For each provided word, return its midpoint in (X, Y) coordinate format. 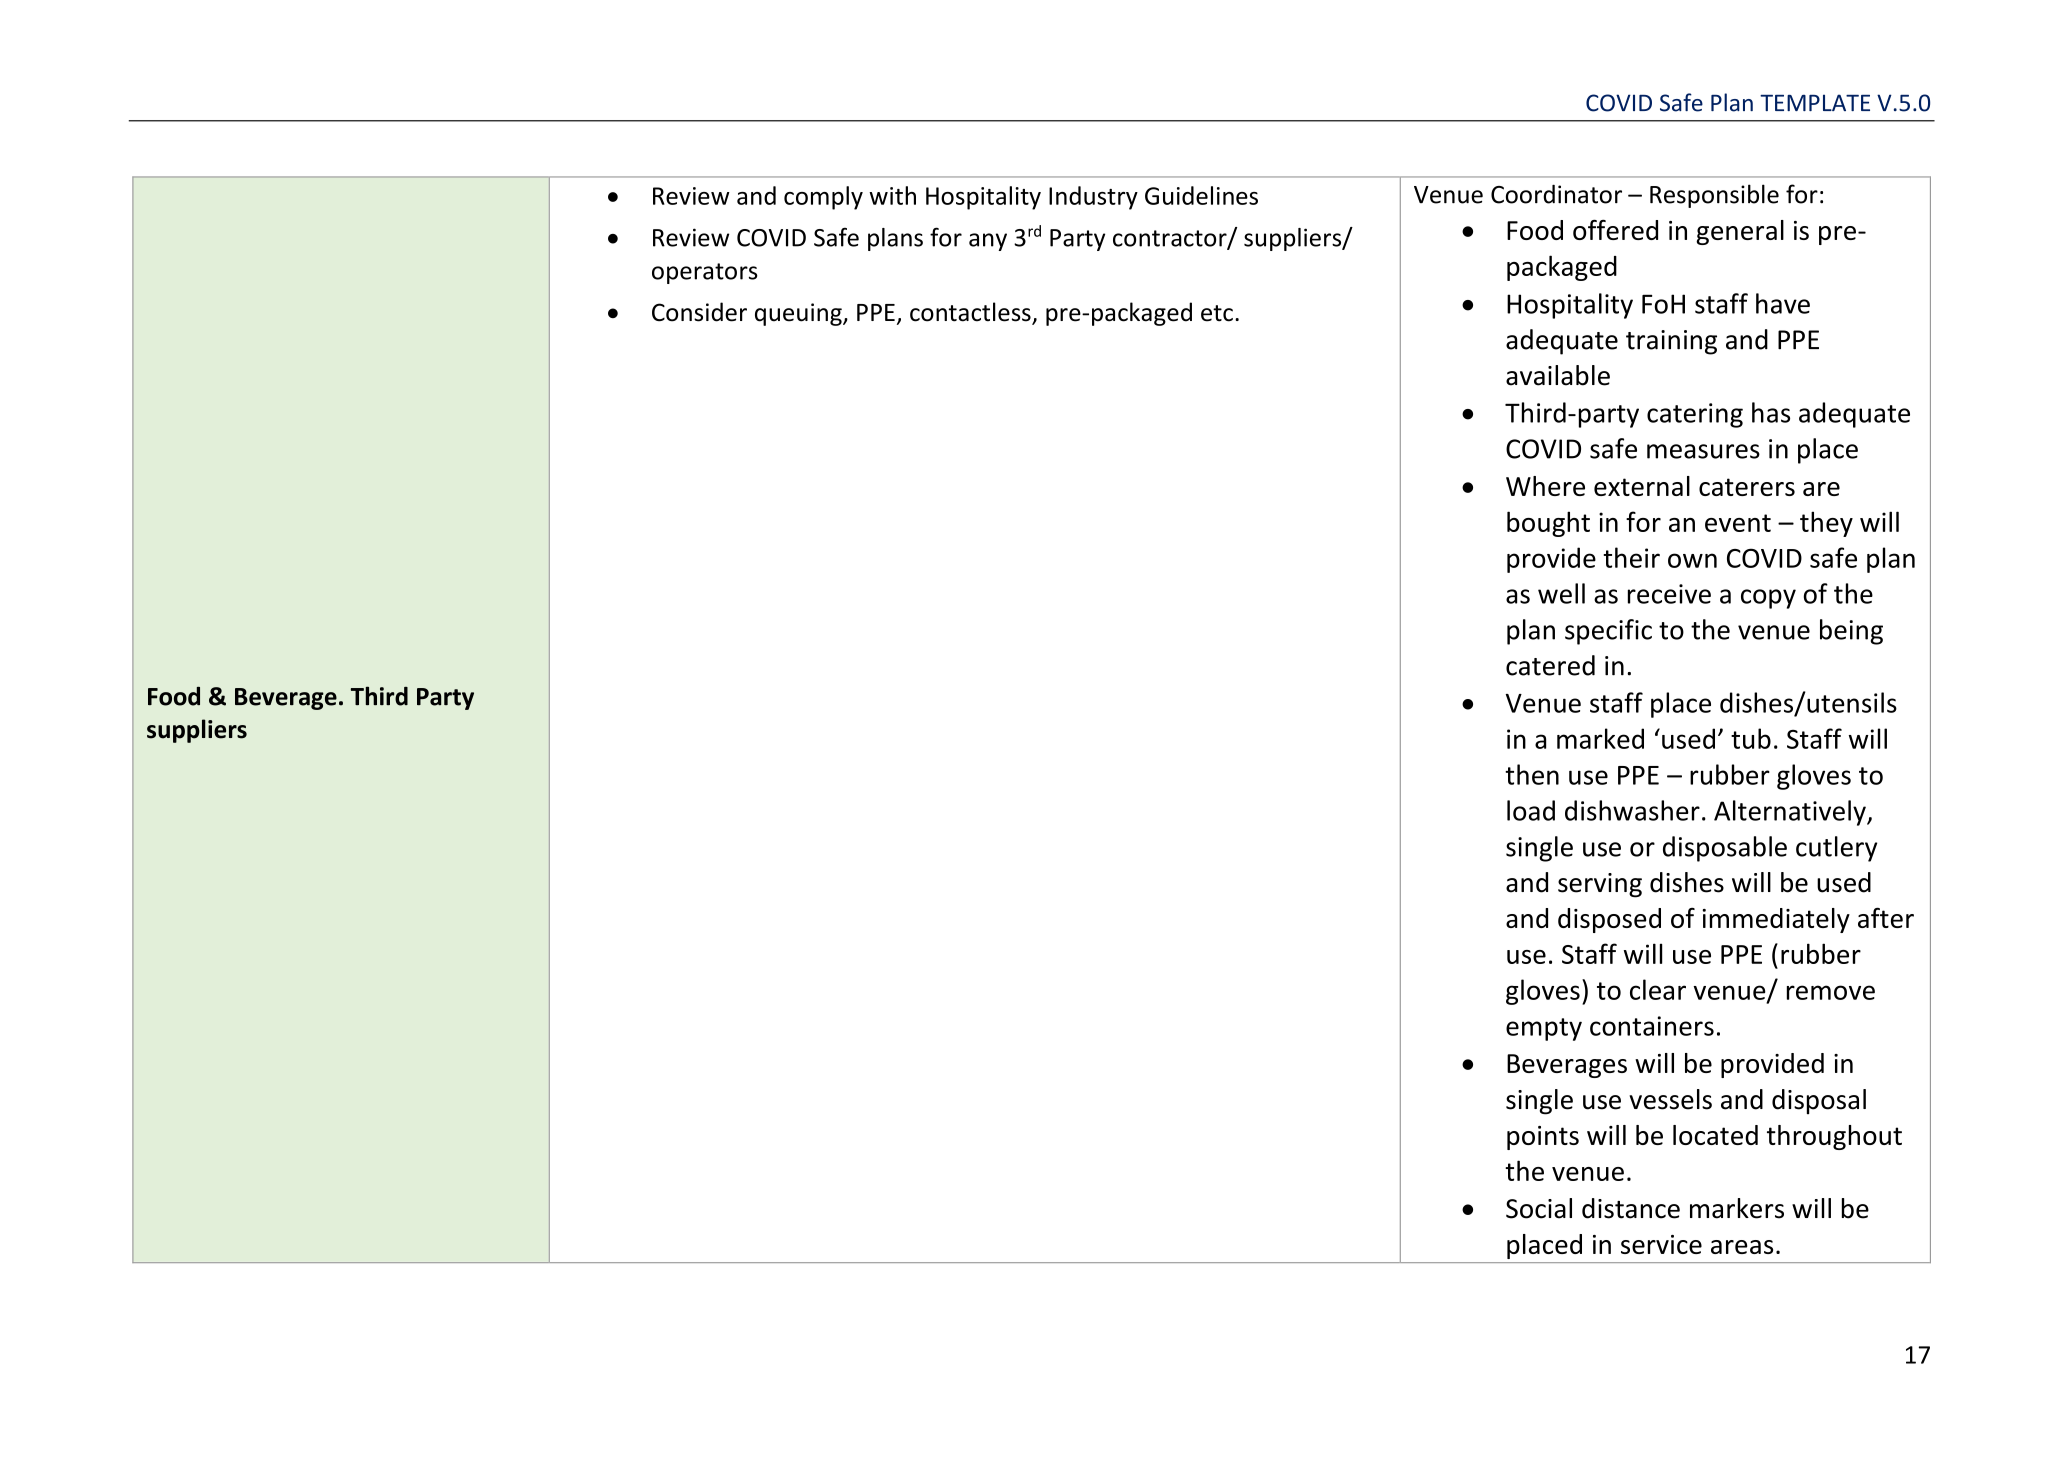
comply (823, 198)
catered (1550, 665)
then (1532, 774)
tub (1751, 738)
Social (1539, 1208)
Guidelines (1201, 195)
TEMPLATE (1815, 102)
